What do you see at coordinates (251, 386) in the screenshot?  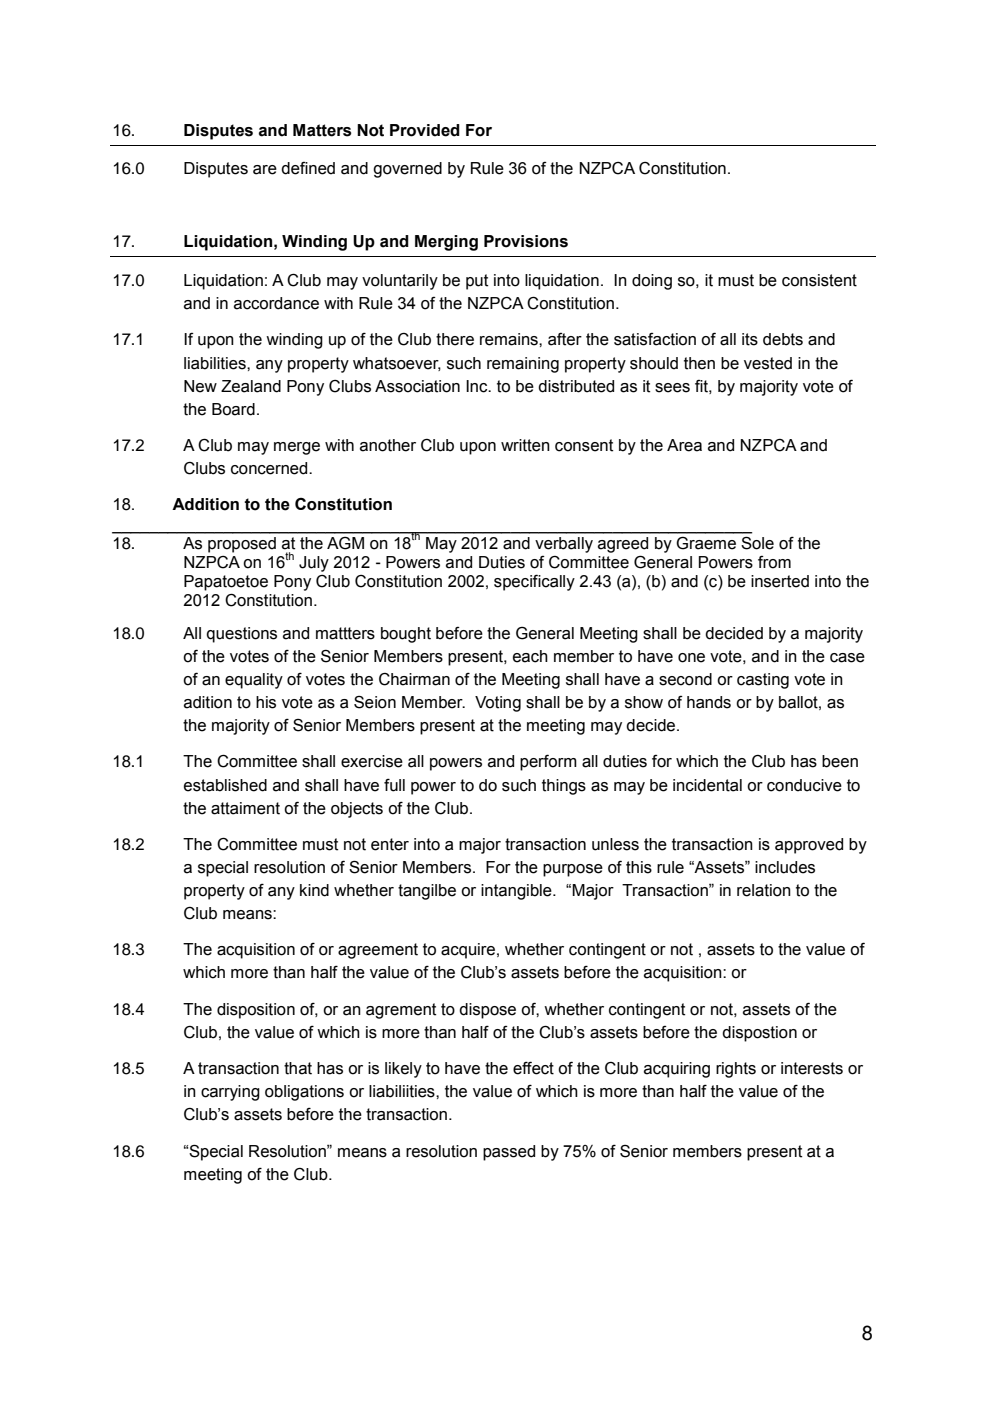 I see `Zealand` at bounding box center [251, 386].
